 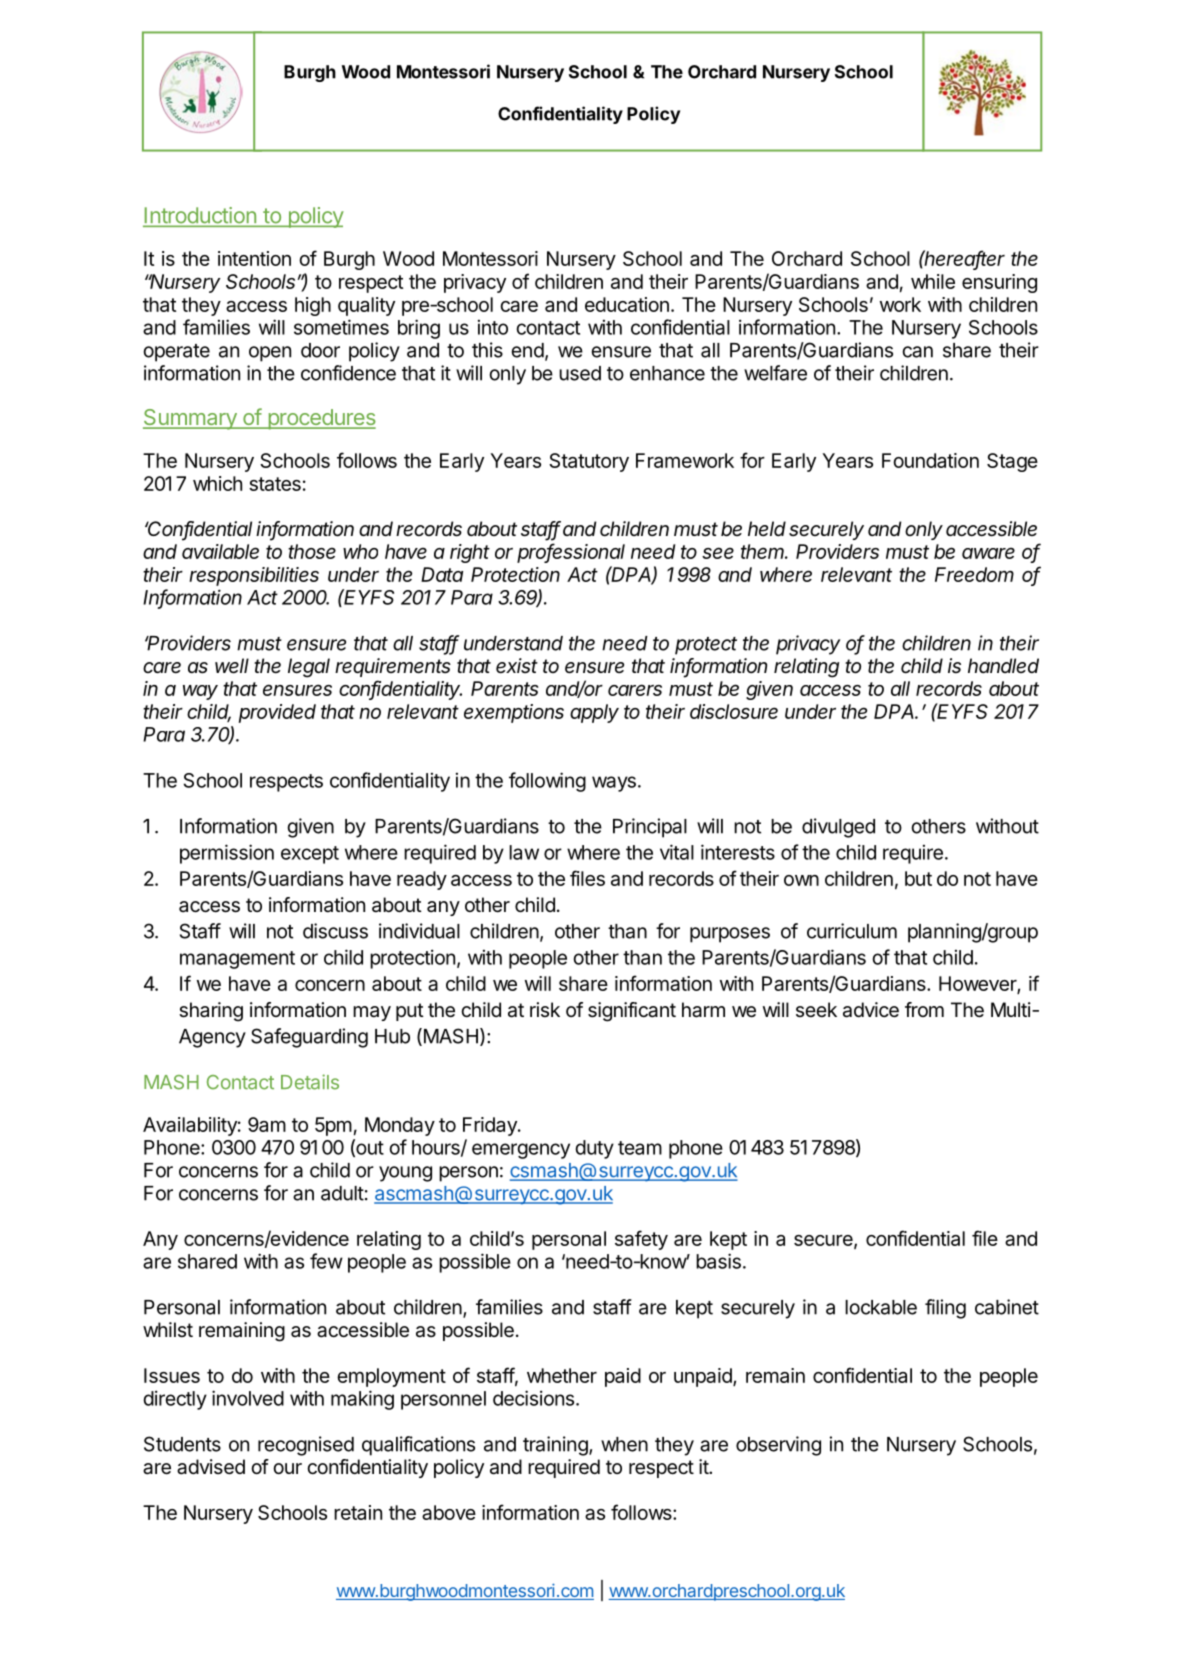 What do you see at coordinates (632, 1012) in the image?
I see `significant` at bounding box center [632, 1012].
